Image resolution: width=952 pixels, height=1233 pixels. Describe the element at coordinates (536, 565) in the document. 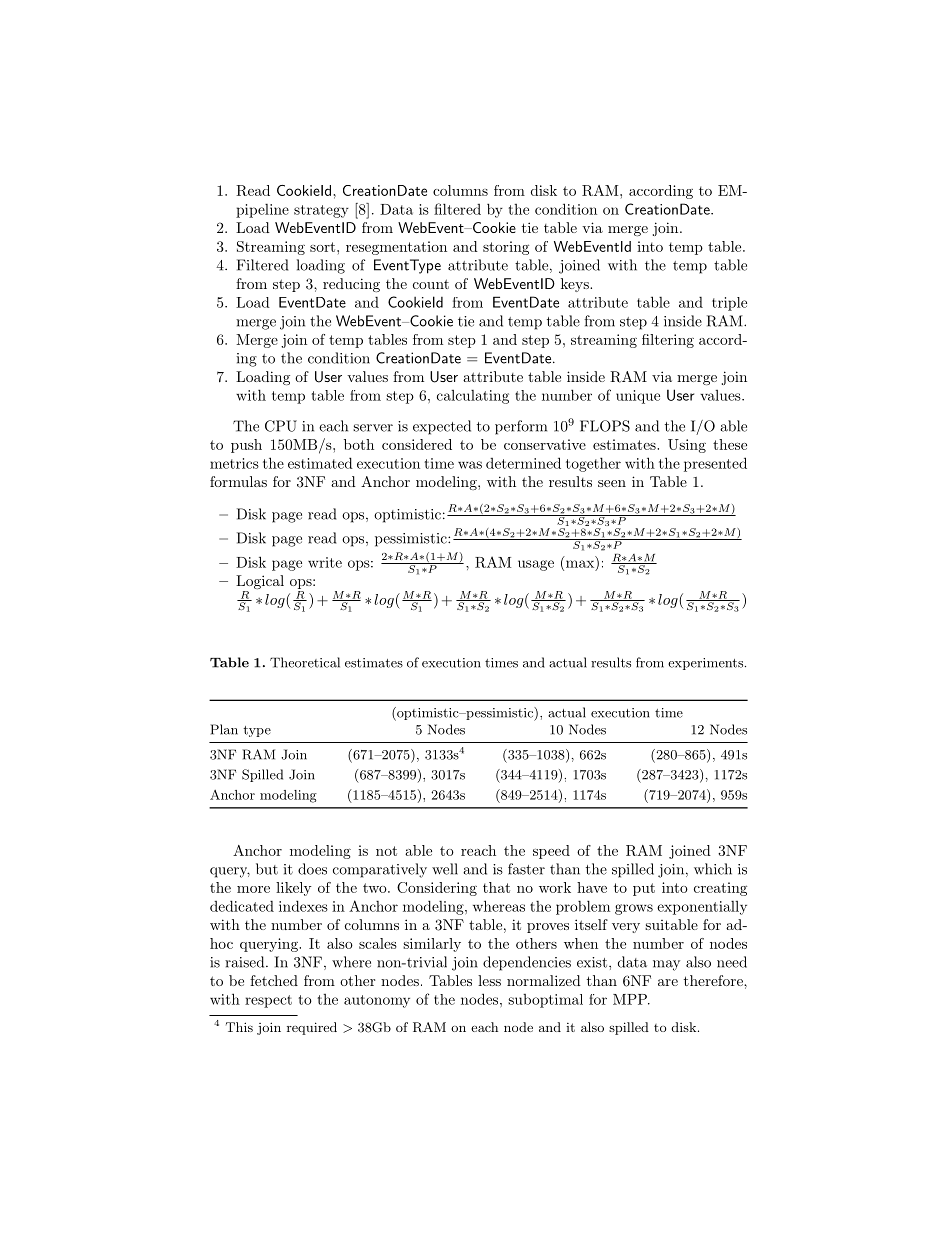

I see `usage` at that location.
